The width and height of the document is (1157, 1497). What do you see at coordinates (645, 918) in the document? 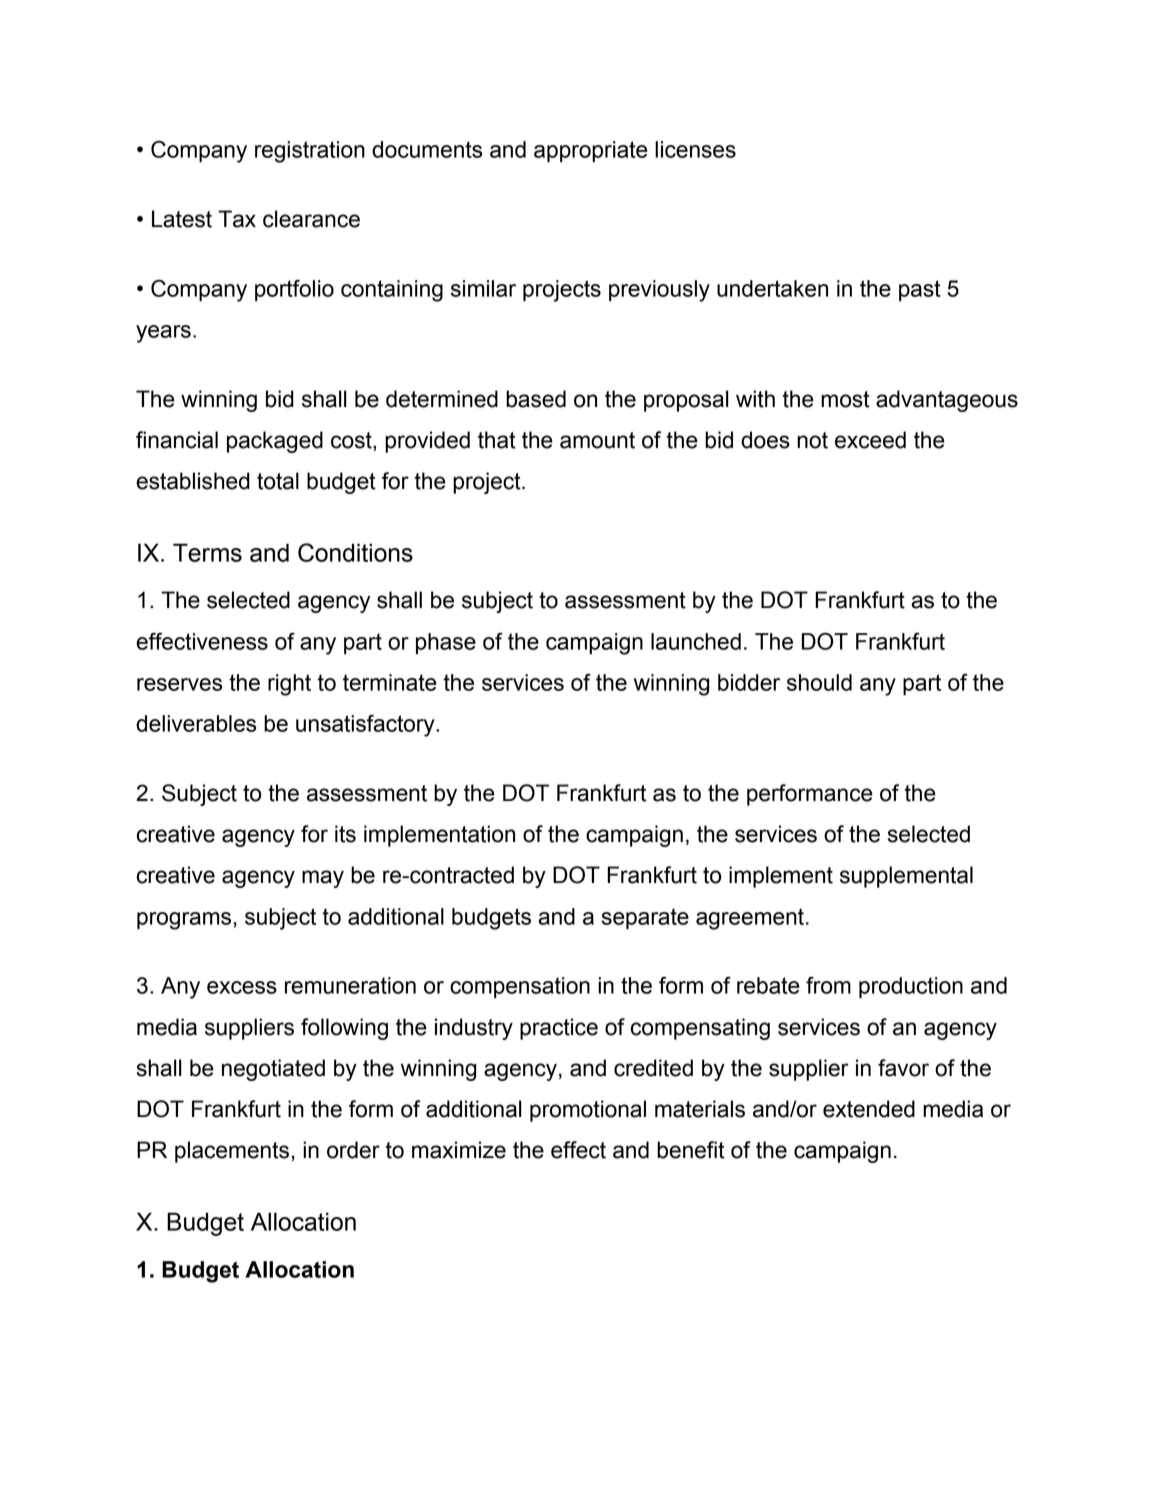
I see `separate` at bounding box center [645, 918].
